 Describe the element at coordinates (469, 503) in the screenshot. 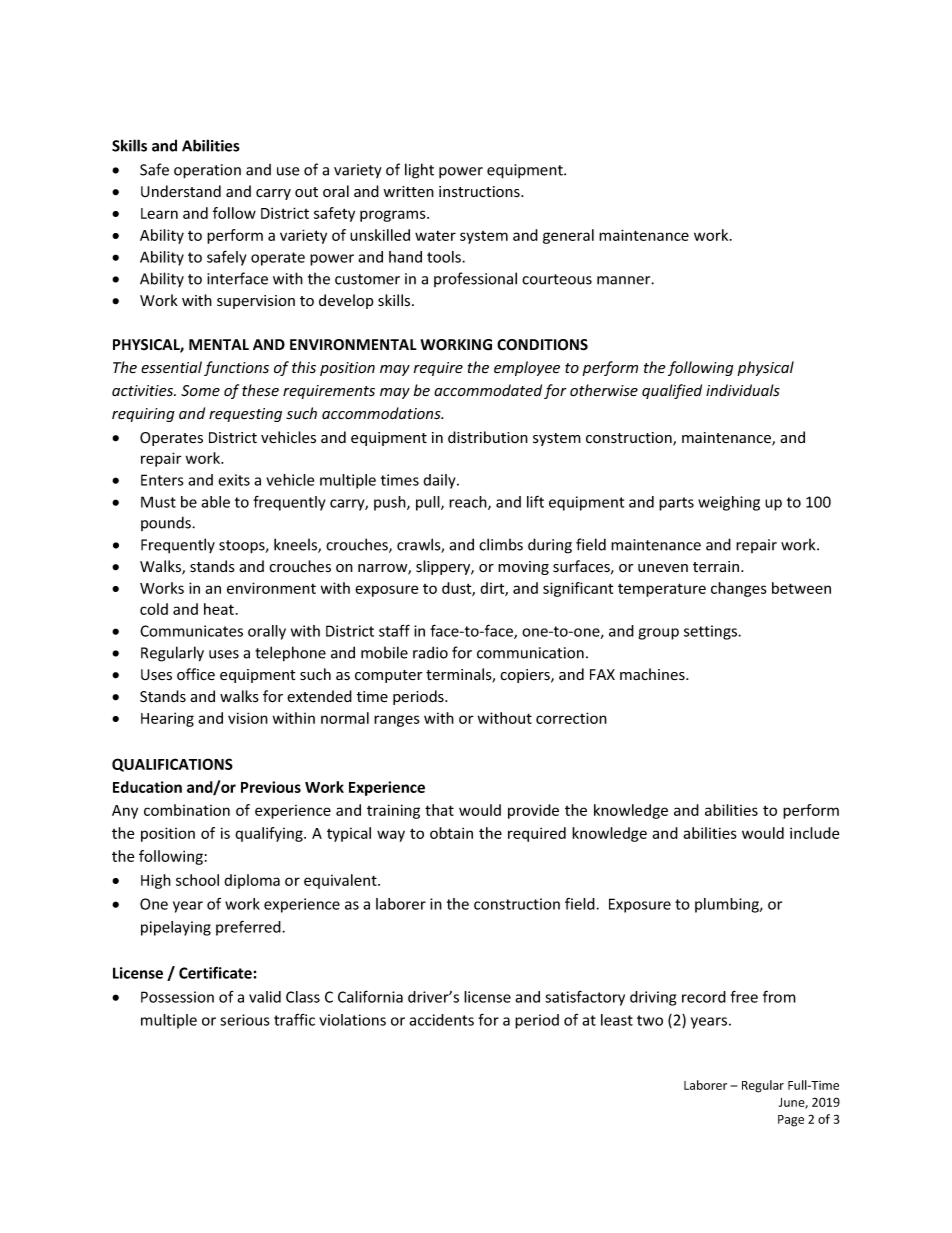

I see `reach` at that location.
